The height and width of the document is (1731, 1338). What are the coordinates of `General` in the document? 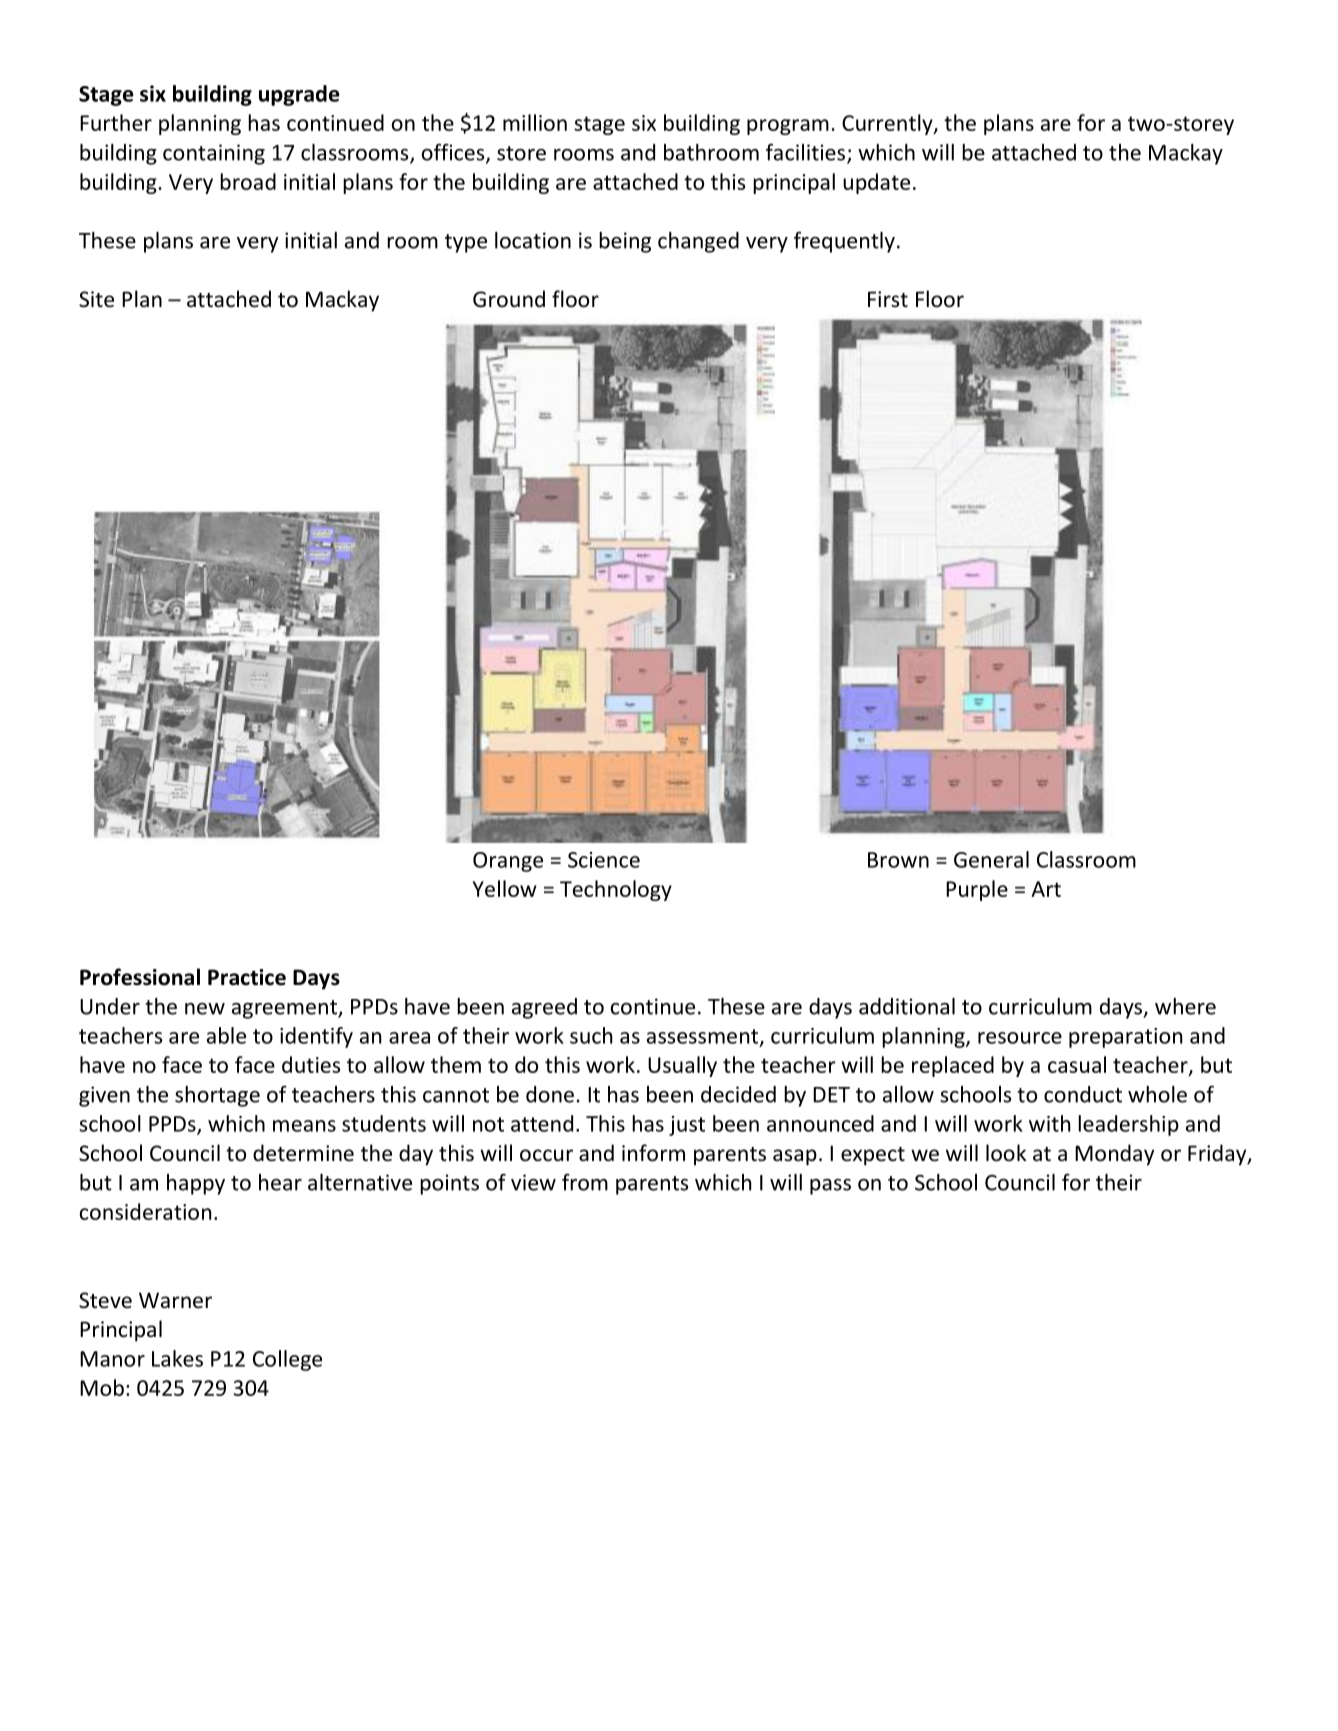 It's located at (991, 859).
